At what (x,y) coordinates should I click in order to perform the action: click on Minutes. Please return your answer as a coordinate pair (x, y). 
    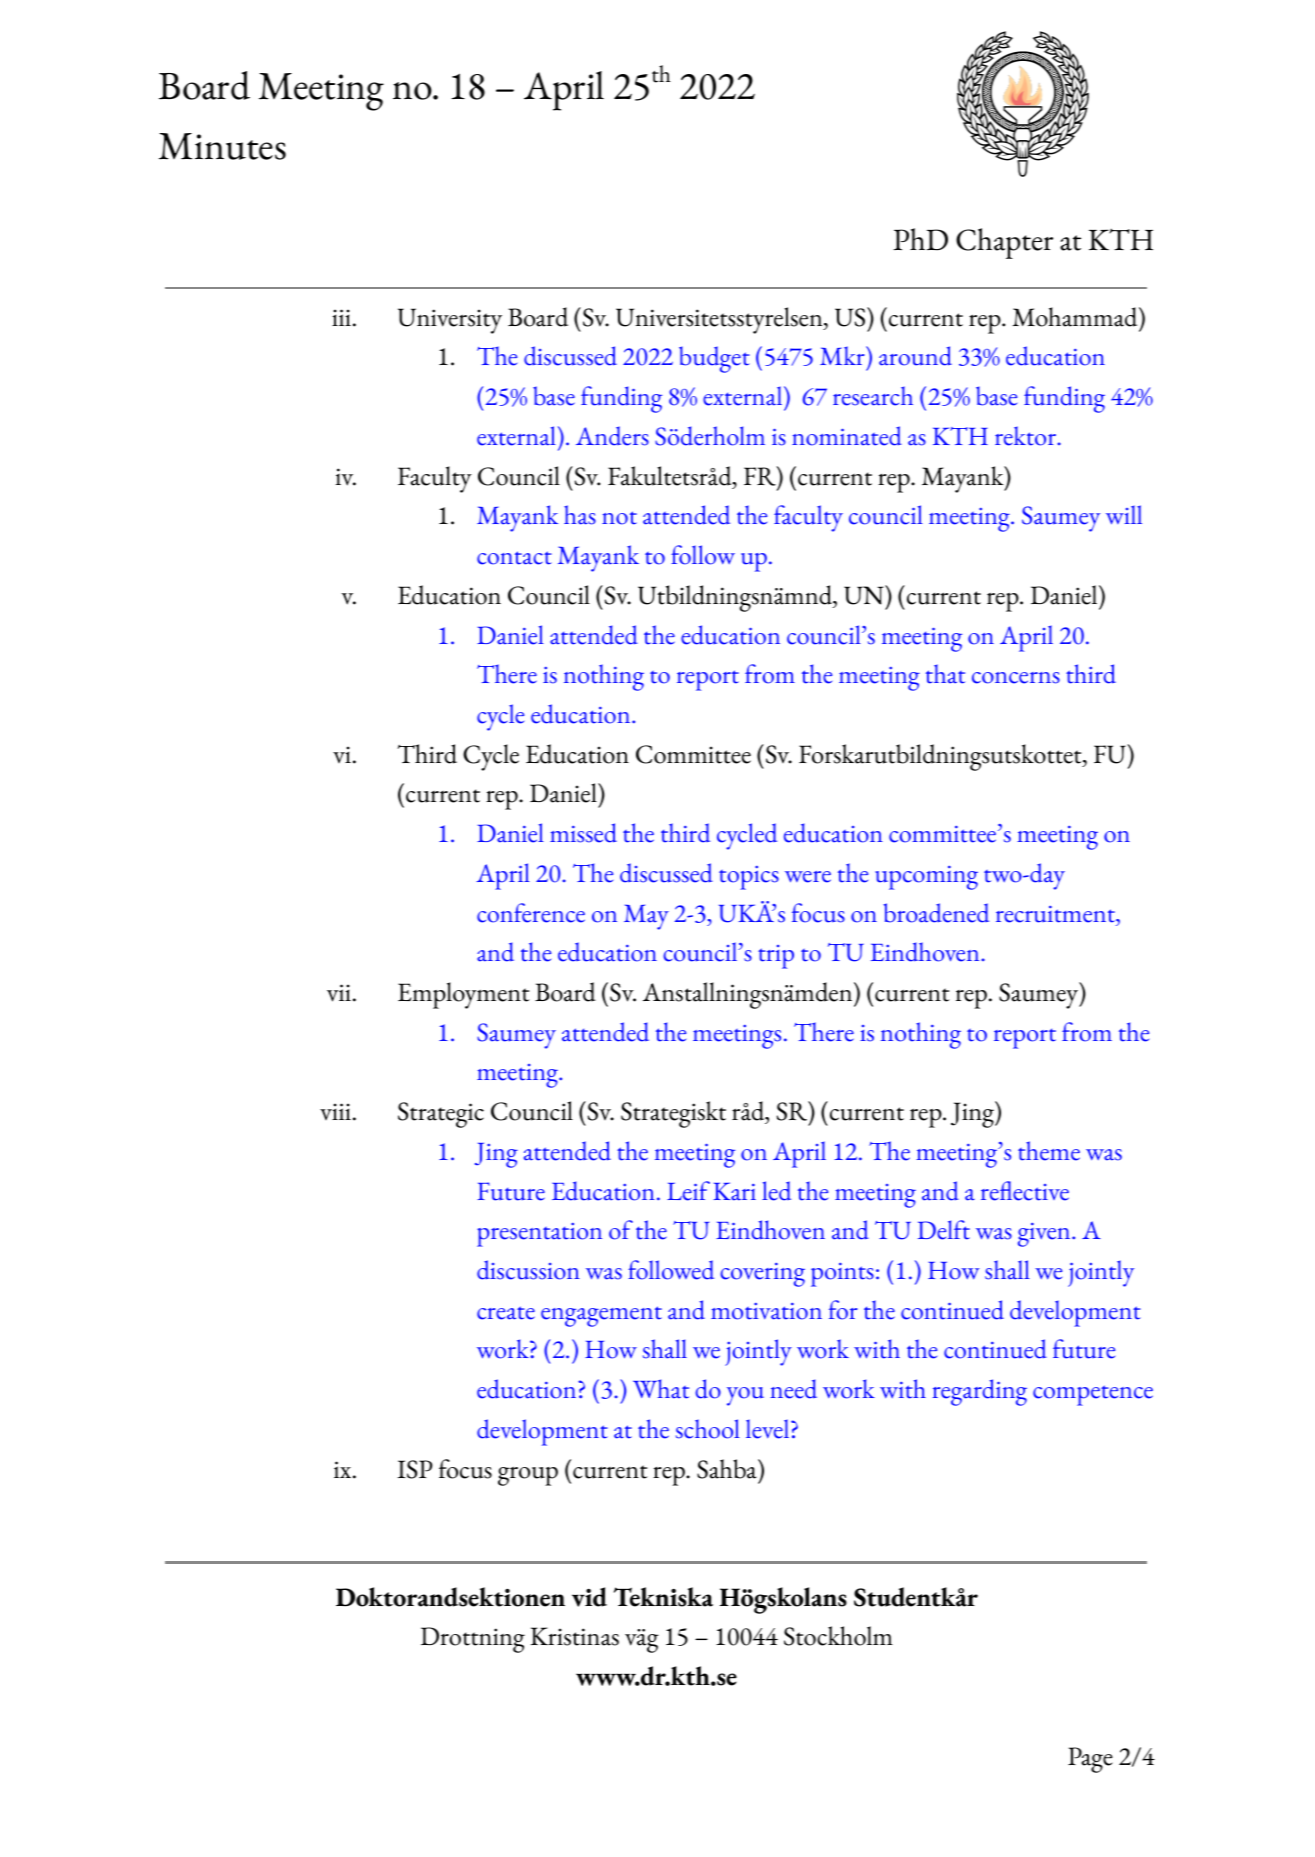
    Looking at the image, I should click on (222, 146).
